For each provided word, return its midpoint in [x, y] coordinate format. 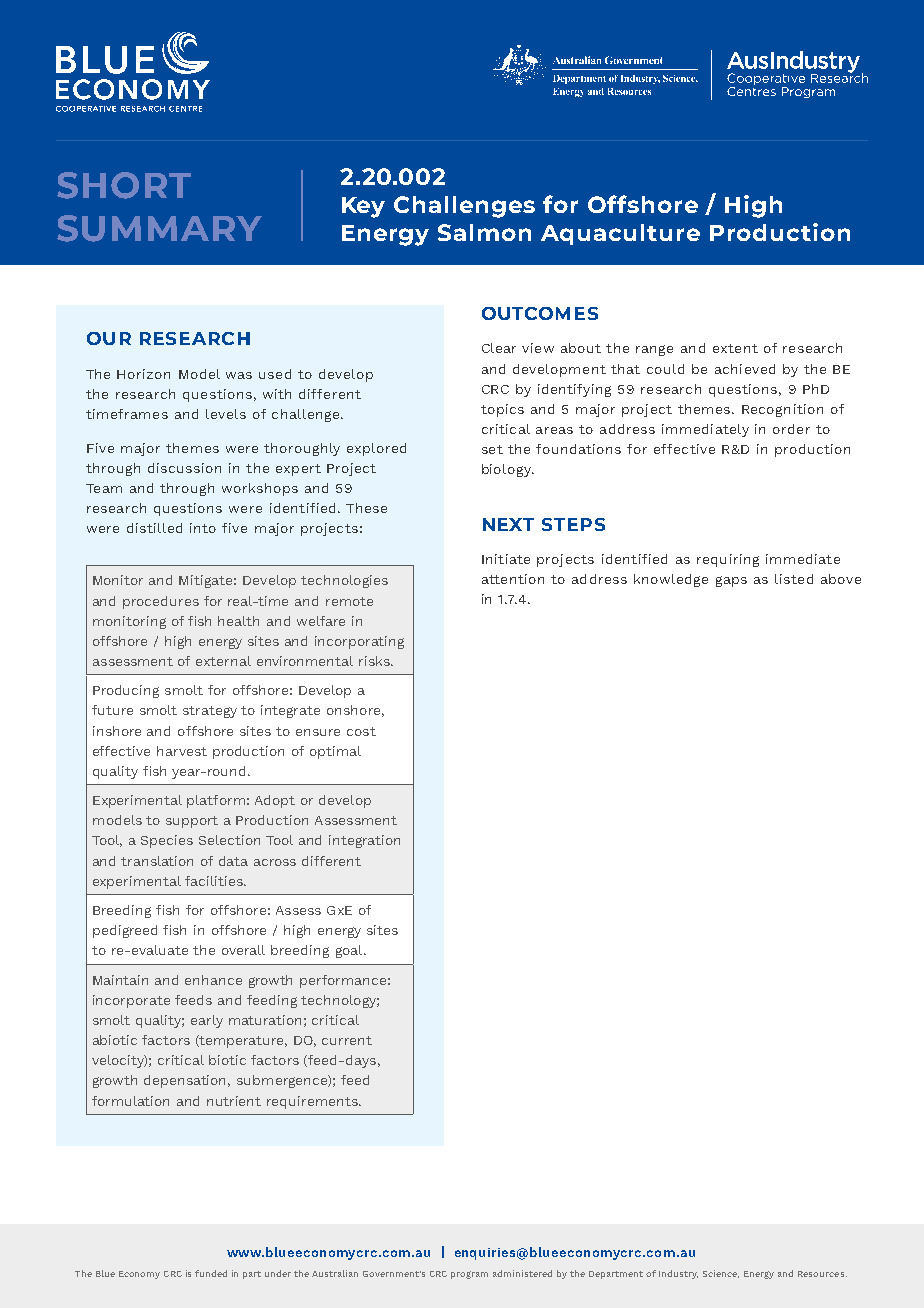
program [469, 1275]
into [203, 528]
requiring [728, 560]
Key [363, 207]
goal [350, 951]
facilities [215, 881]
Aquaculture [620, 234]
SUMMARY [159, 228]
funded [211, 1273]
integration [364, 841]
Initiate [506, 559]
